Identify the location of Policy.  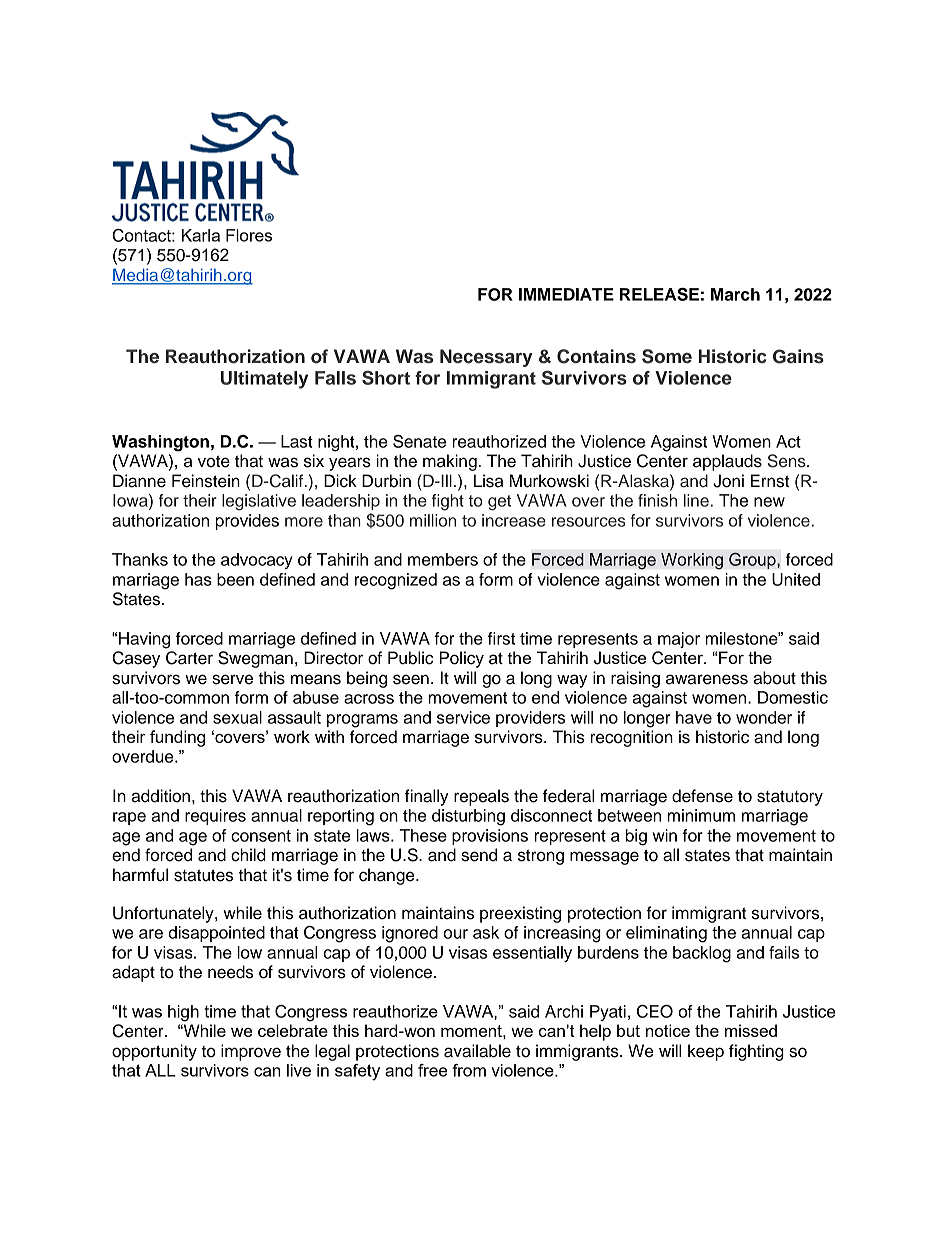
(461, 659).
